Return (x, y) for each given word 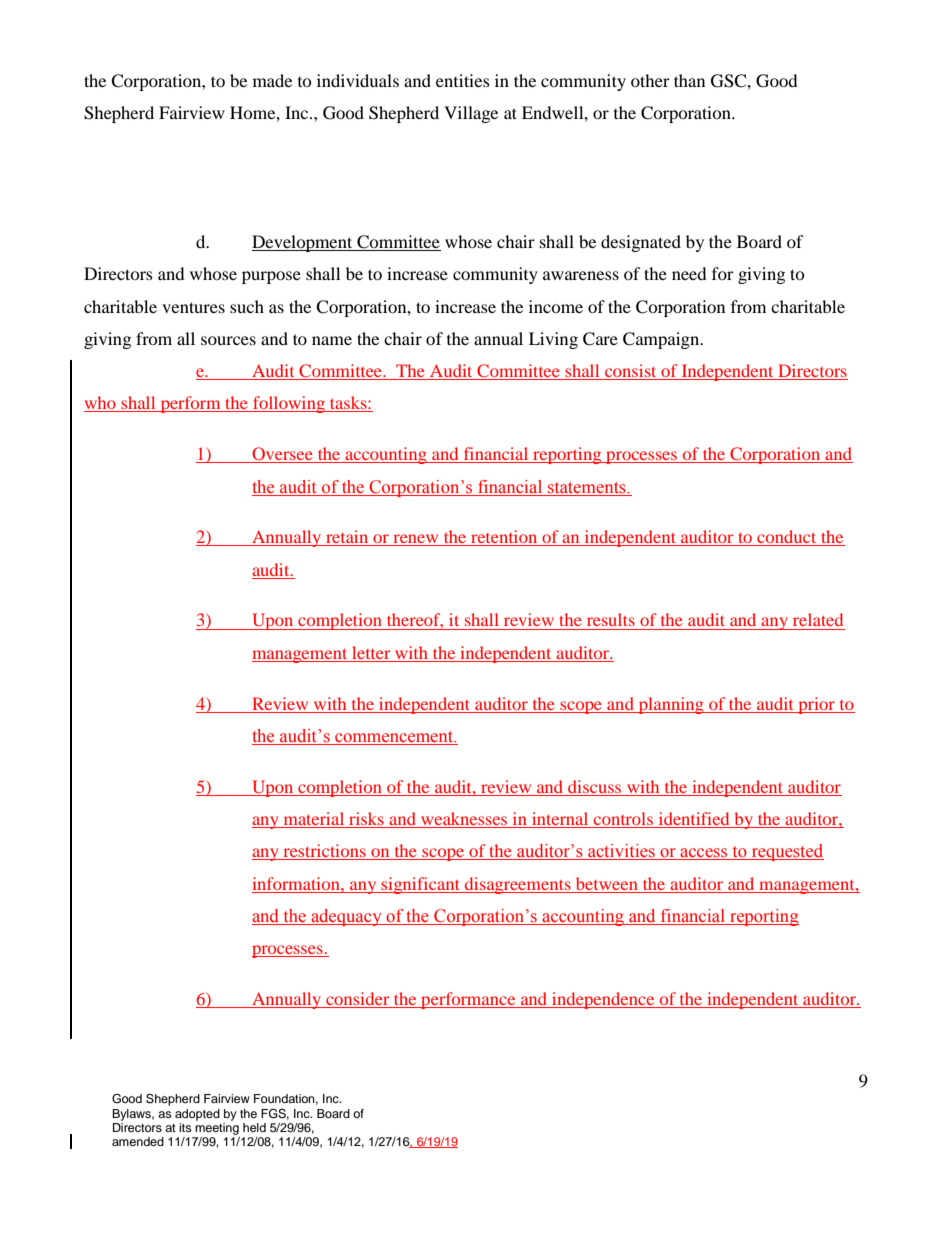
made (272, 80)
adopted (197, 1115)
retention (504, 538)
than (689, 80)
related (818, 619)
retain (347, 538)
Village (471, 114)
